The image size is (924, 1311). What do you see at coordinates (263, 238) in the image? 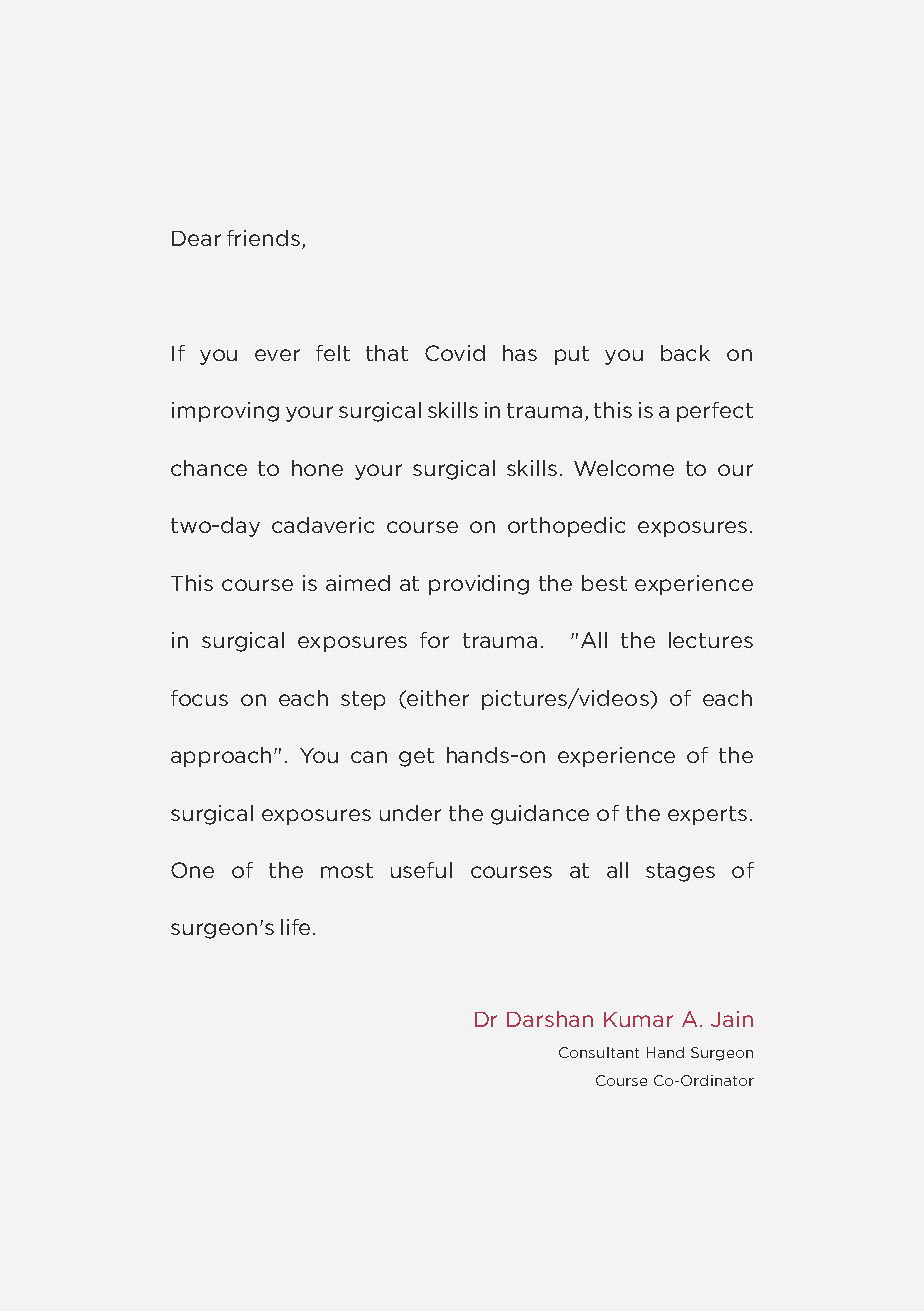
I see `friends` at bounding box center [263, 238].
